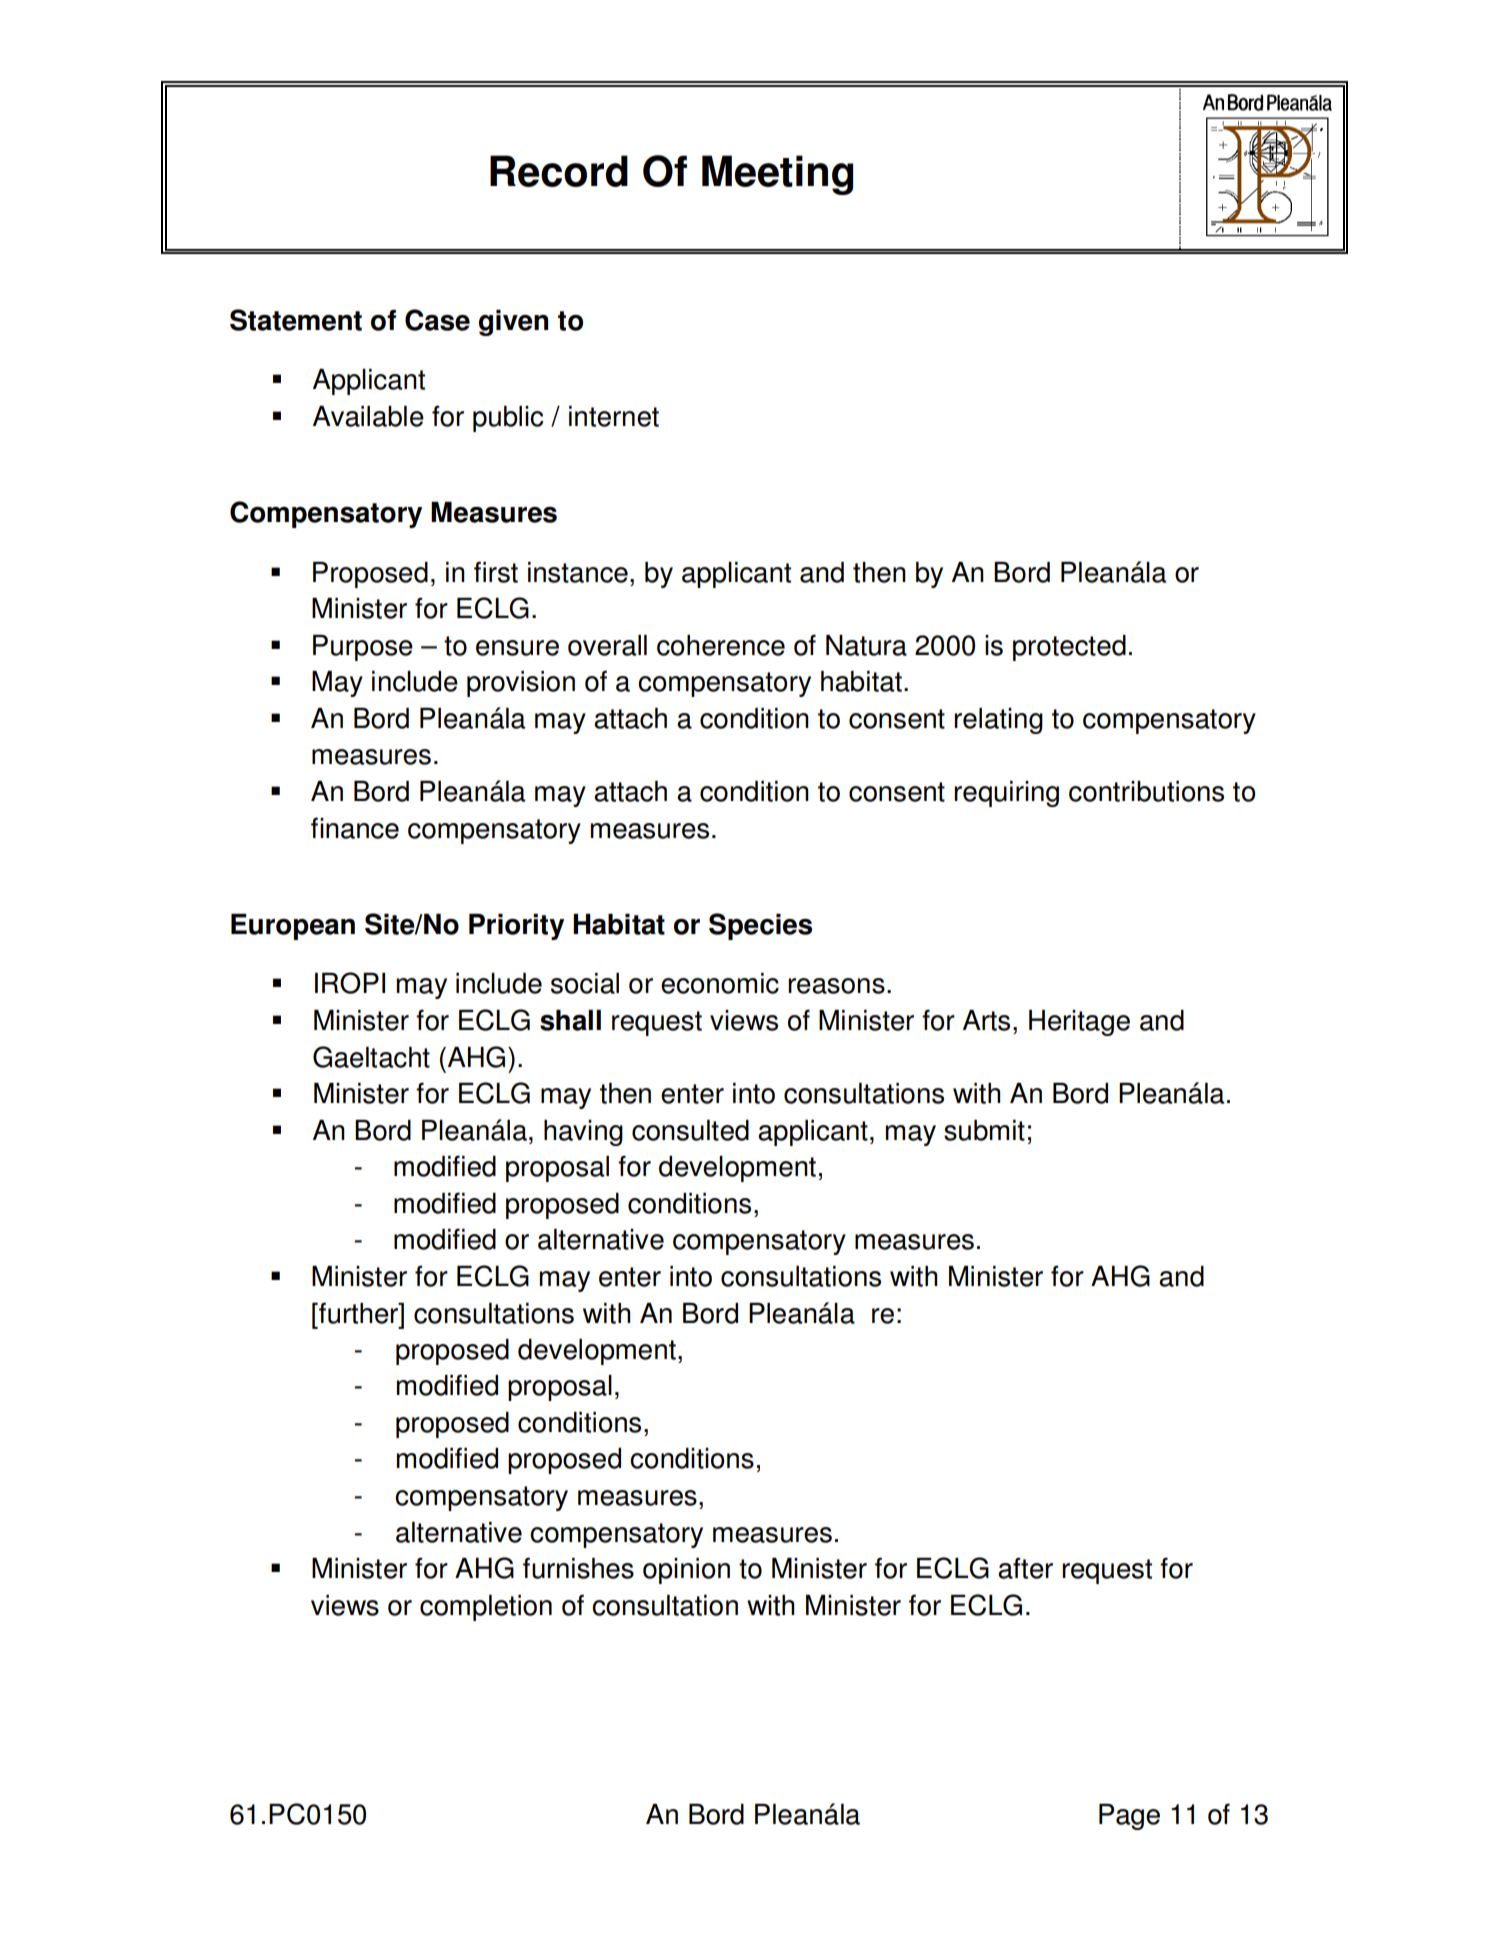  Describe the element at coordinates (686, 1571) in the screenshot. I see `opinion` at that location.
